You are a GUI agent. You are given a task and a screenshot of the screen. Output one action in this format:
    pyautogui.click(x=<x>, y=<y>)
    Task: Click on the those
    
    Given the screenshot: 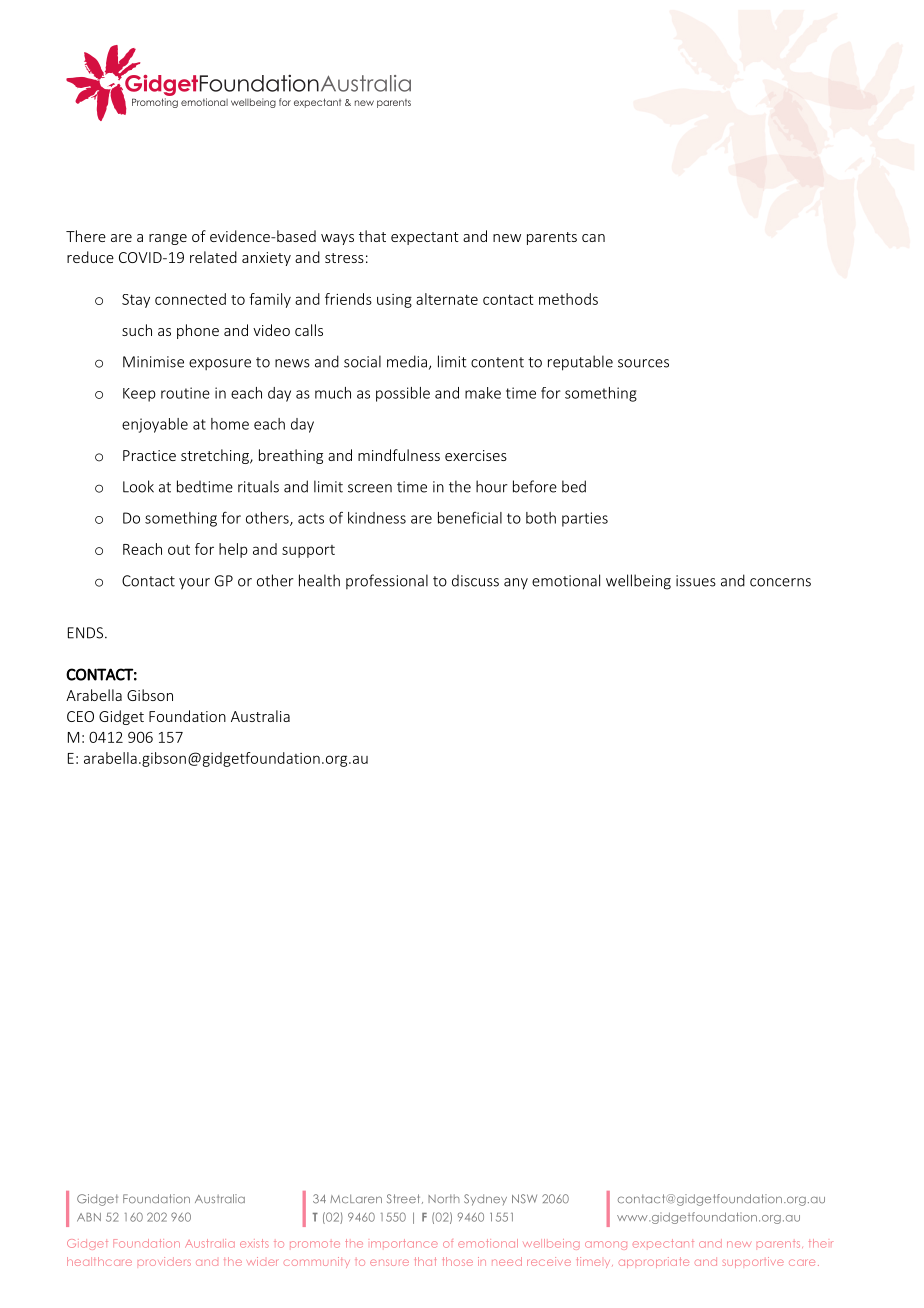 What is the action you would take?
    pyautogui.click(x=458, y=1261)
